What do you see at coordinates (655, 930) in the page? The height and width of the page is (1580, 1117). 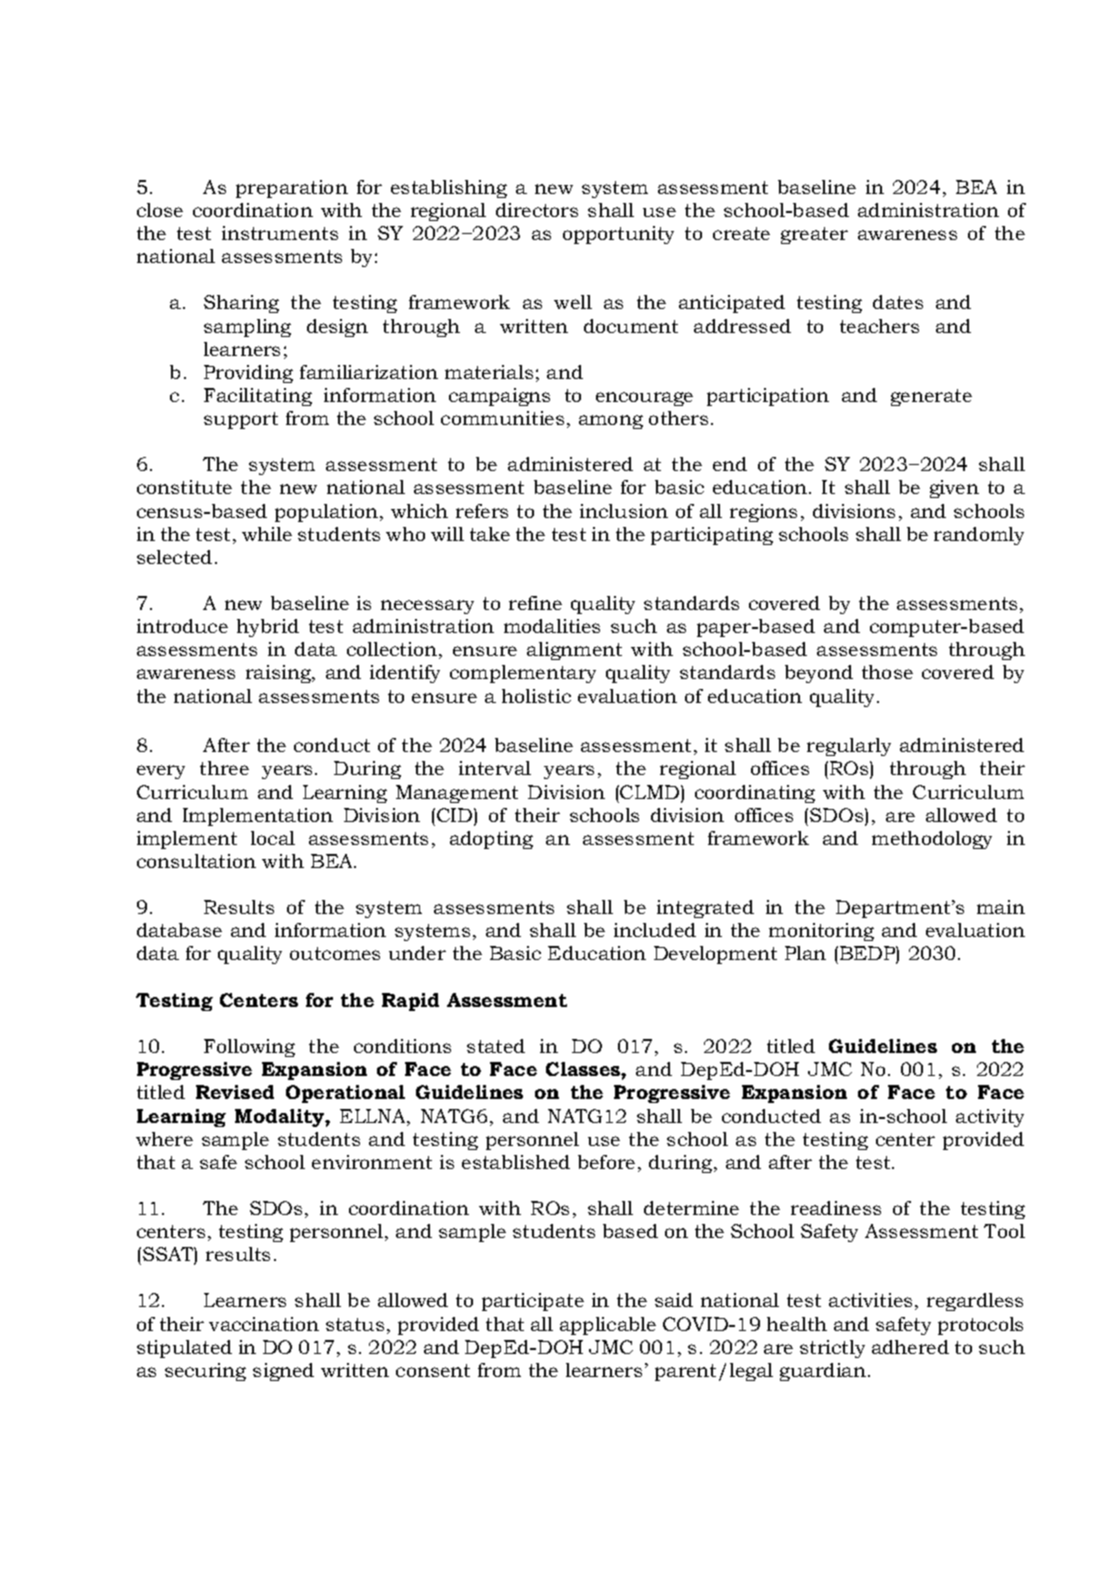 I see `included` at bounding box center [655, 930].
